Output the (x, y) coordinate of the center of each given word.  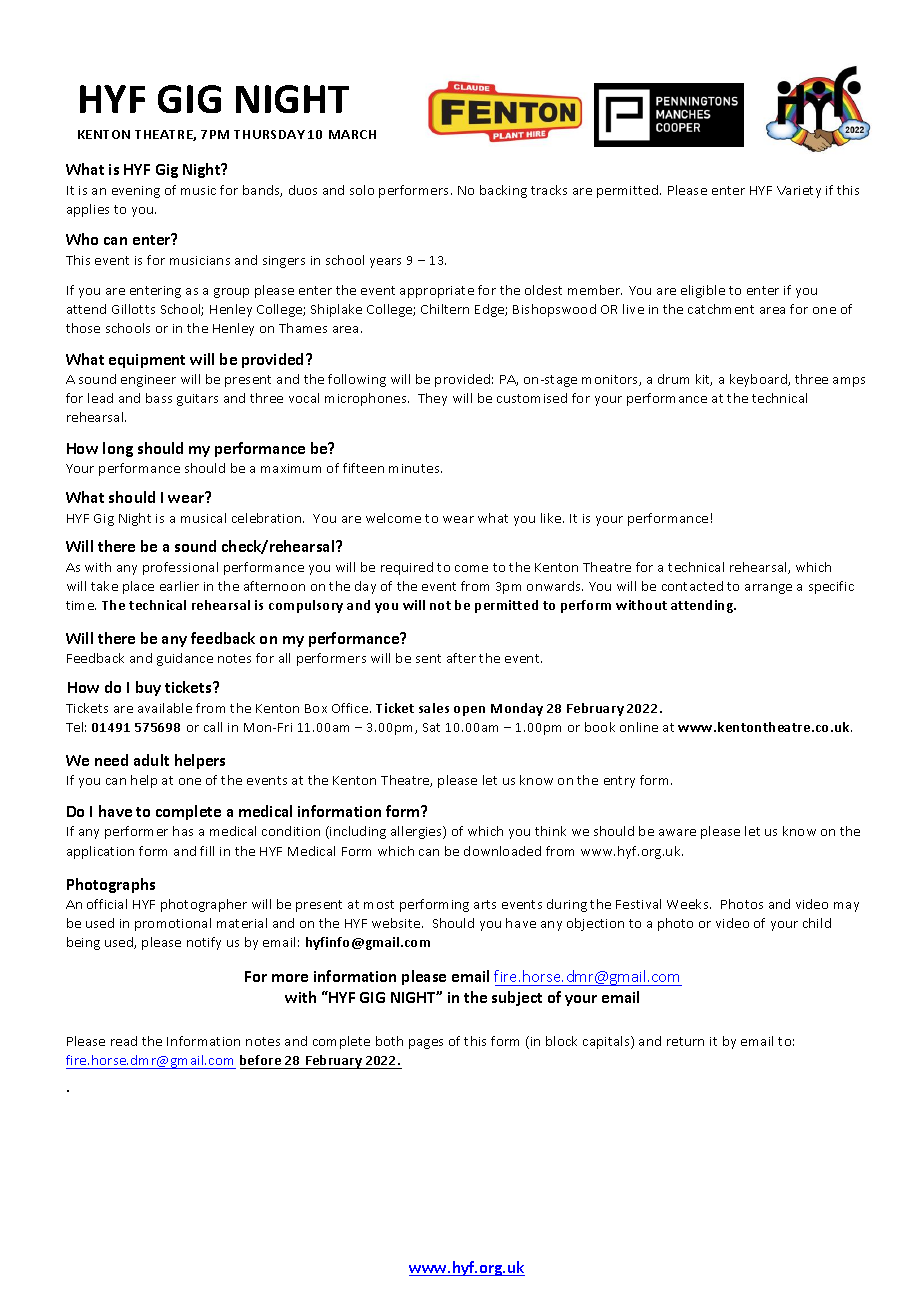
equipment (147, 361)
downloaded (502, 851)
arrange (768, 589)
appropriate (437, 292)
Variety (799, 192)
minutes (415, 468)
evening (136, 192)
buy (148, 688)
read (124, 1041)
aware (677, 832)
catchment (721, 309)
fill (207, 851)
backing (503, 191)
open (469, 711)
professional (180, 568)
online (639, 727)
